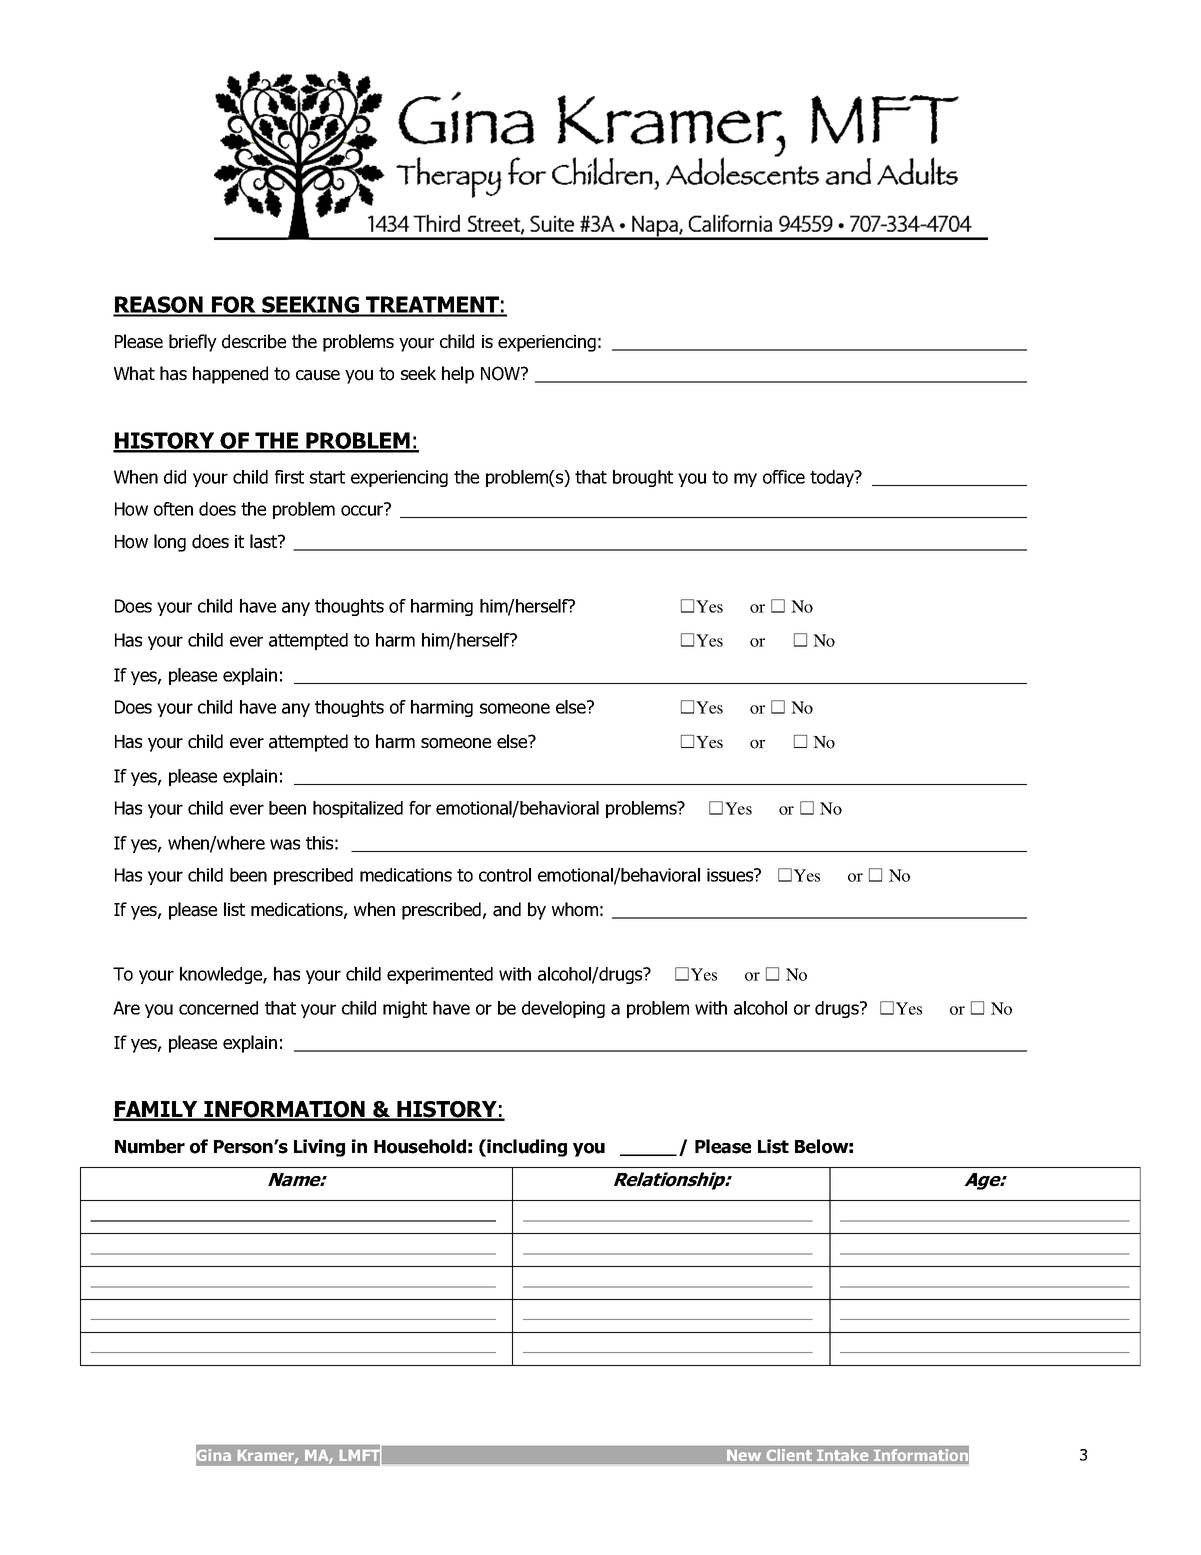  I want to click on FAMILY, so click(156, 1110).
